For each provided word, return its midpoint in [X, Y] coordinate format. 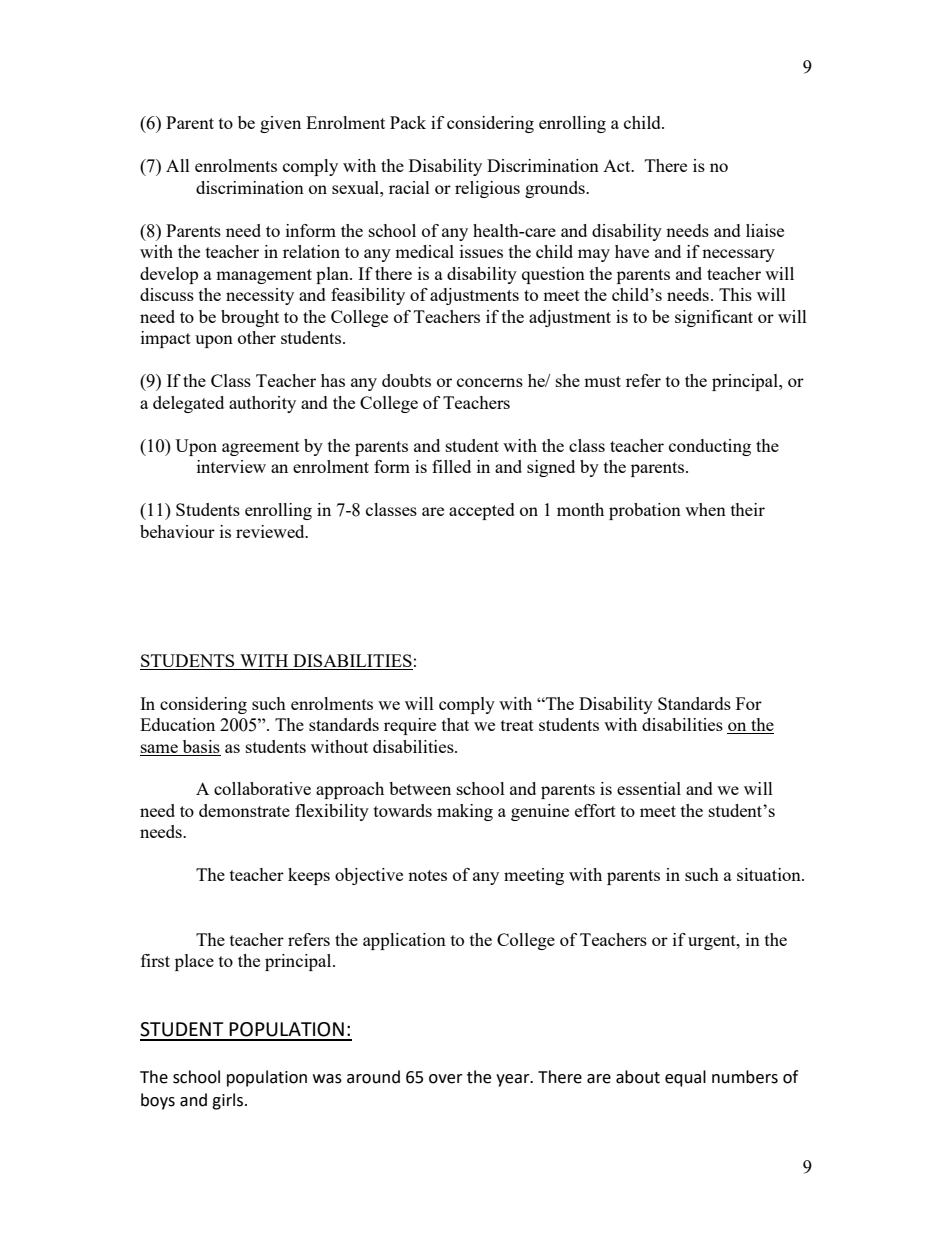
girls [229, 1101]
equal [685, 1078]
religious [487, 189]
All [178, 165]
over [446, 1079]
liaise [765, 230]
